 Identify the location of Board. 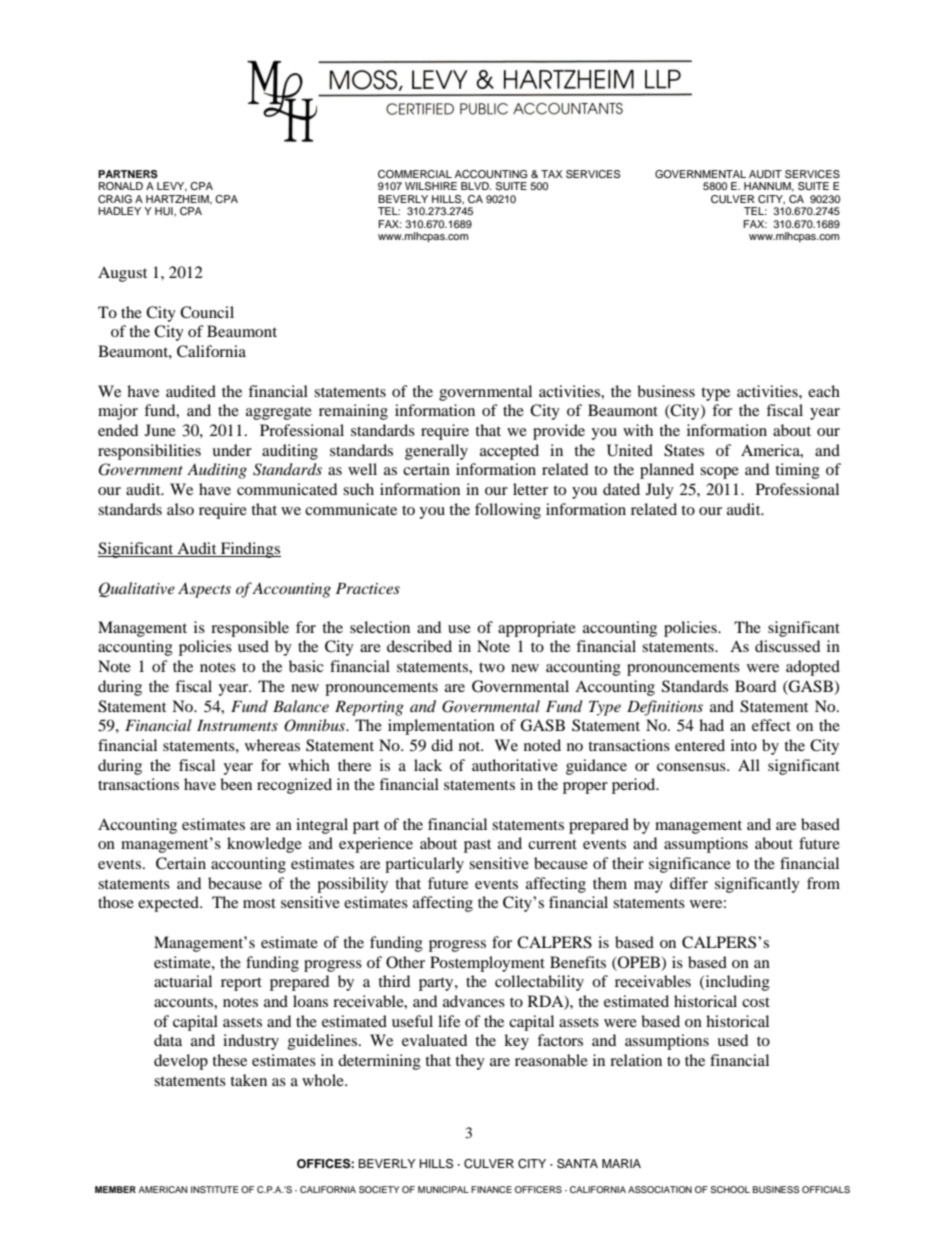
(755, 686).
